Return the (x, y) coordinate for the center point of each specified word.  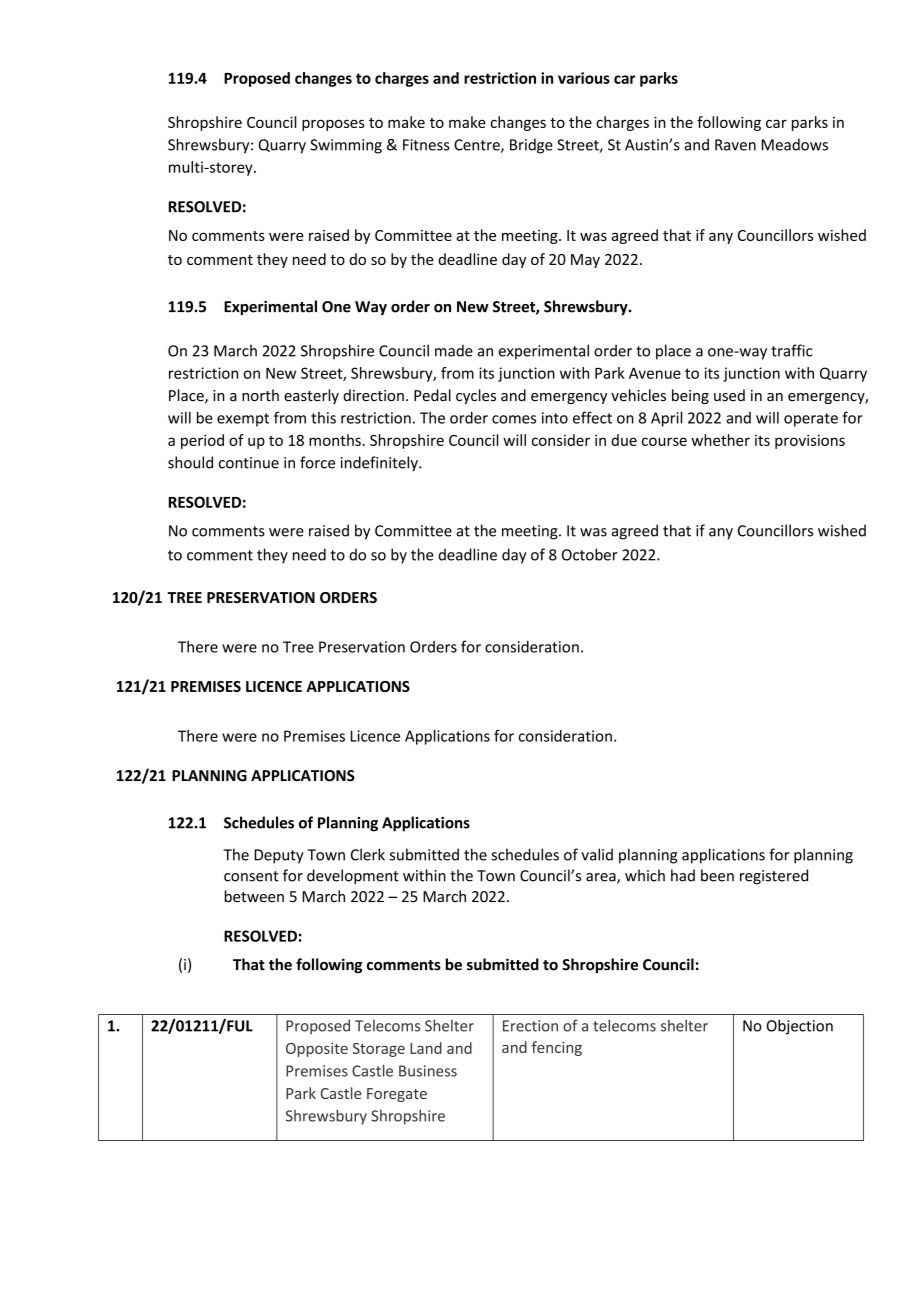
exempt (243, 420)
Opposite (317, 1050)
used (729, 395)
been (717, 875)
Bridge (531, 146)
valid (597, 854)
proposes (333, 125)
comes (514, 419)
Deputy (279, 856)
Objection (800, 1027)
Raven (735, 145)
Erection (530, 1026)
